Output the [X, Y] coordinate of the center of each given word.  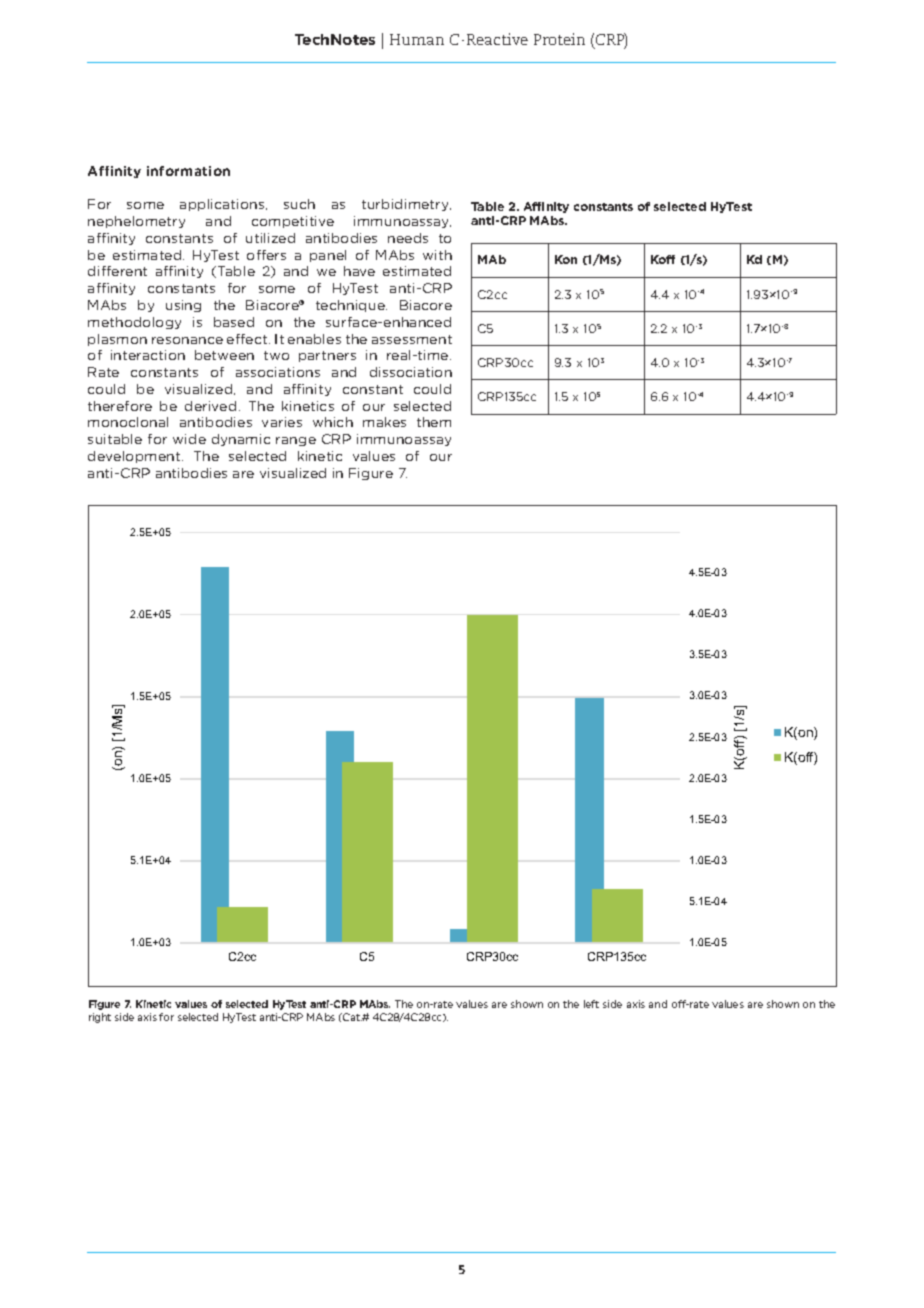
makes [384, 422]
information [188, 171]
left [591, 1004]
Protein [559, 39]
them [434, 422]
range [296, 441]
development [135, 457]
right [100, 1018]
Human [417, 39]
